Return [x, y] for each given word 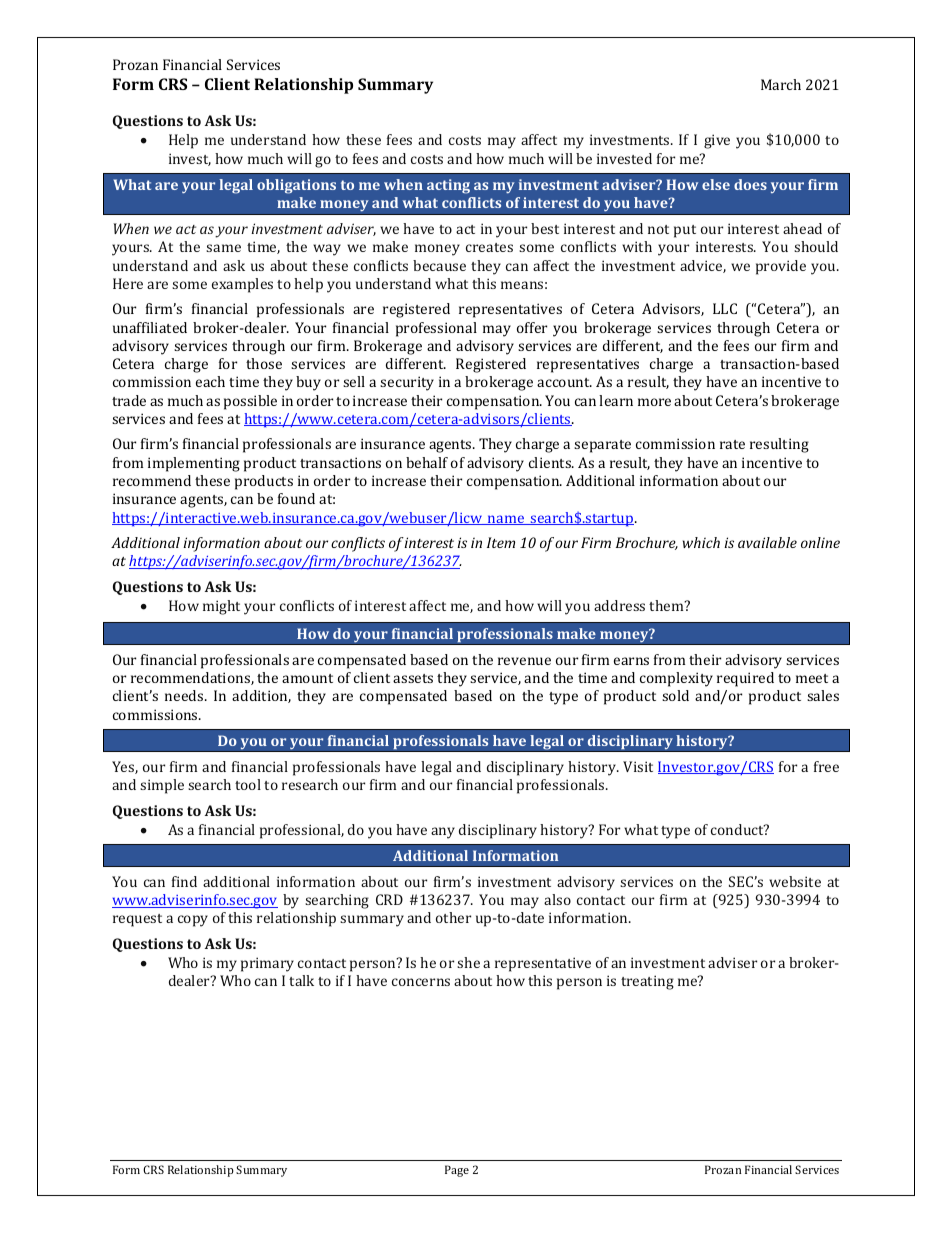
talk [301, 980]
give [717, 141]
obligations [296, 186]
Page [457, 1171]
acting [448, 186]
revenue [524, 661]
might [221, 607]
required [745, 679]
